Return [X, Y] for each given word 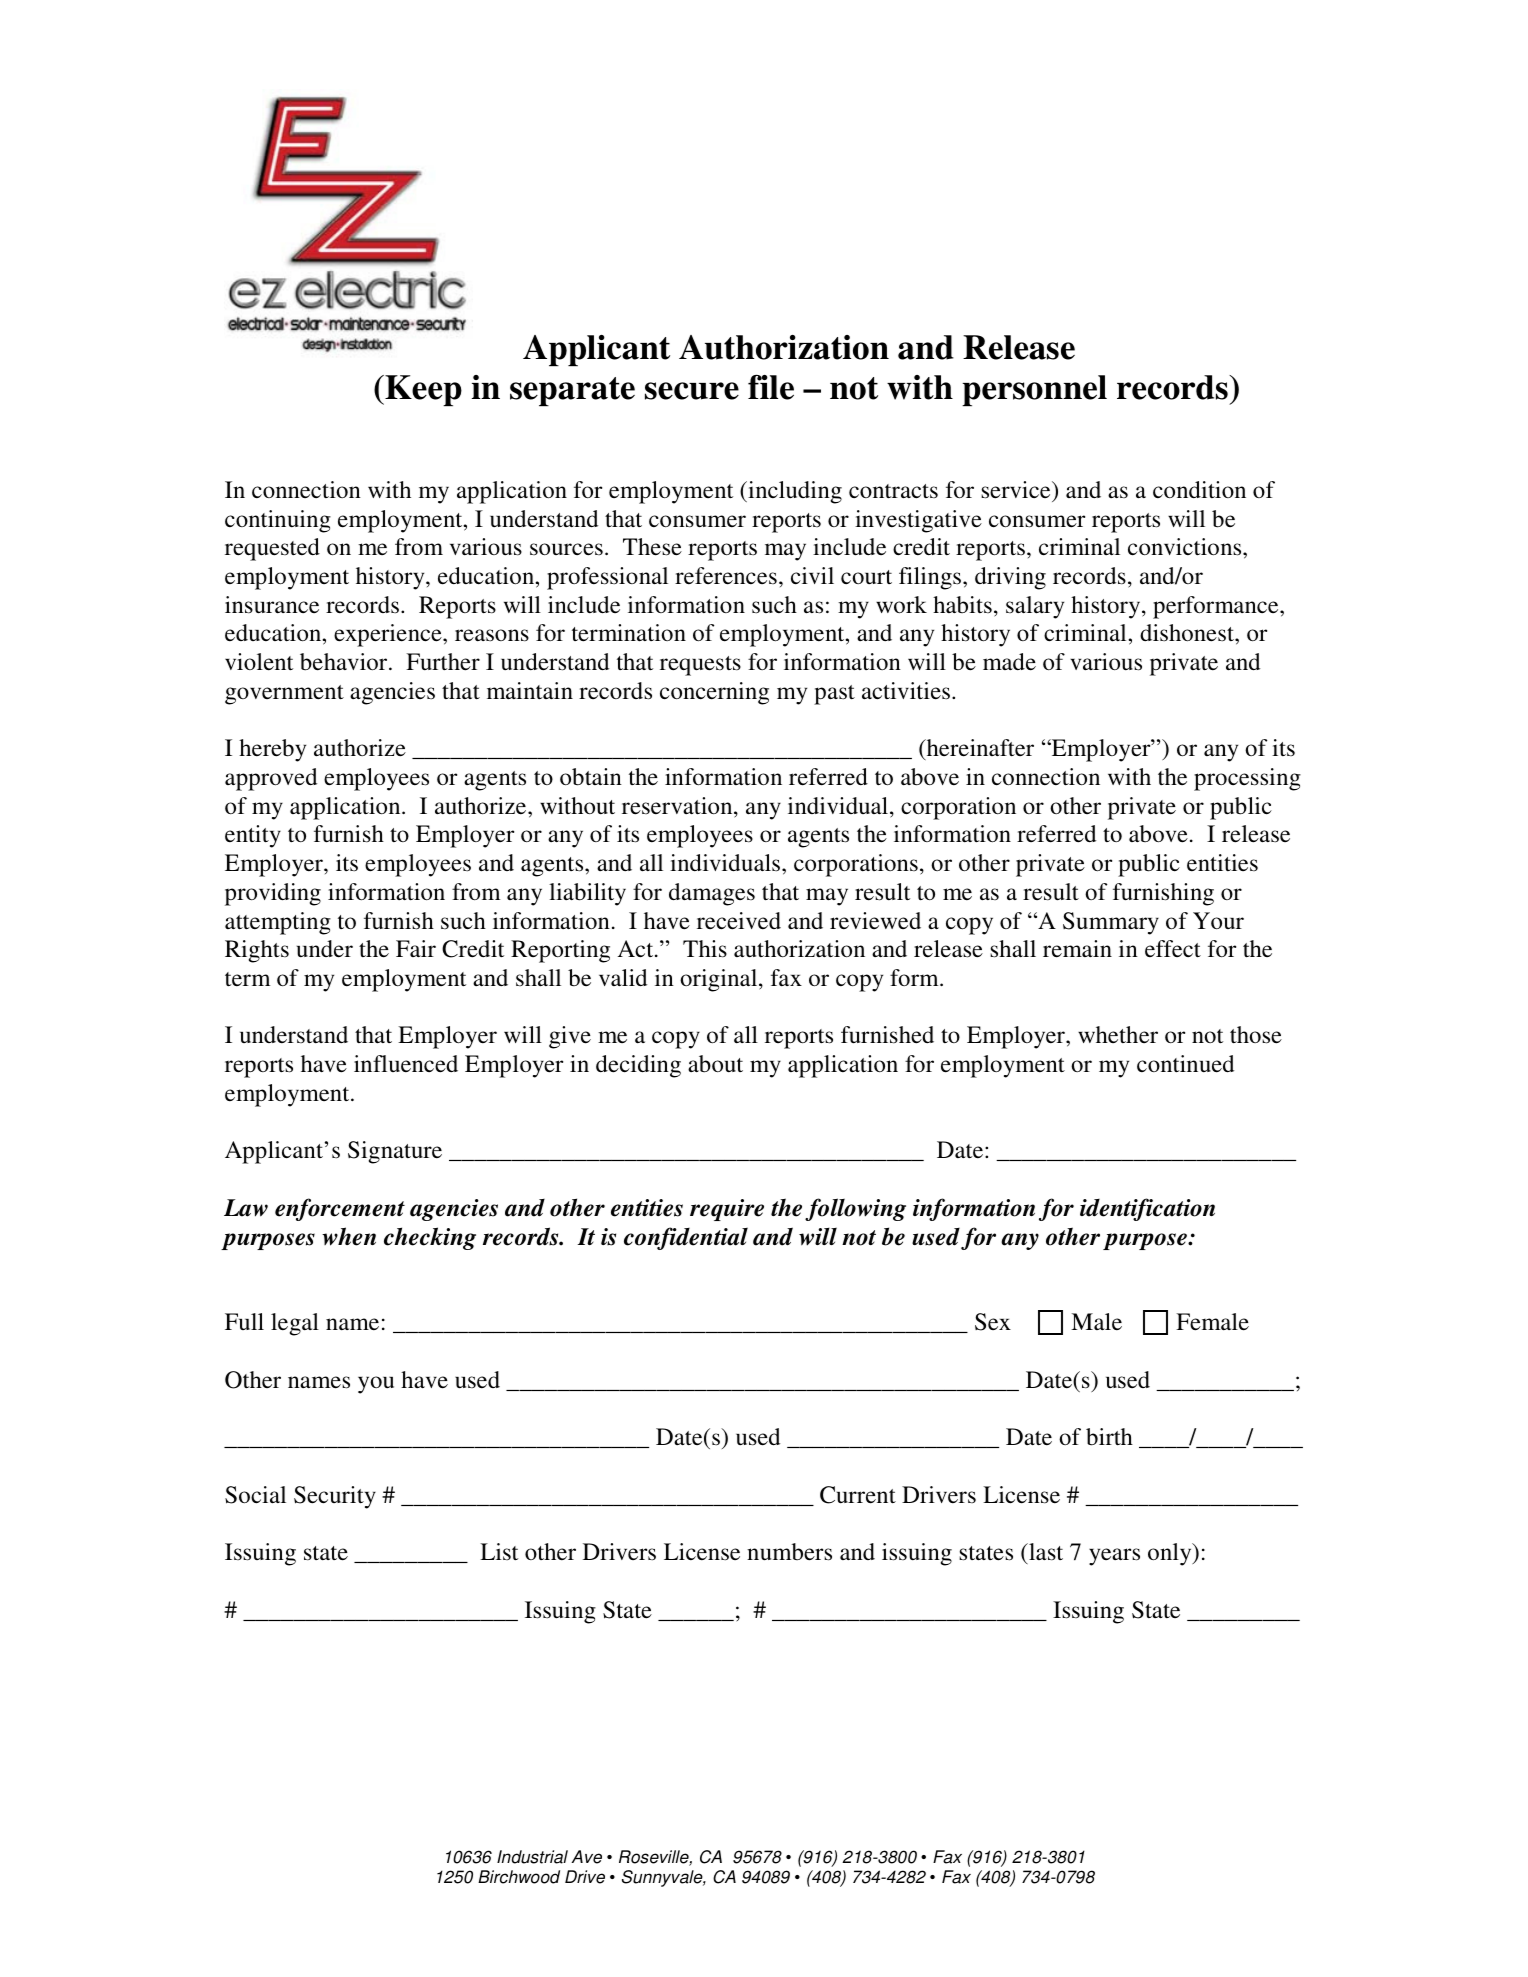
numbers [789, 1552]
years [1114, 1557]
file [771, 387]
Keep [422, 390]
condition [1199, 490]
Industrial [532, 1857]
